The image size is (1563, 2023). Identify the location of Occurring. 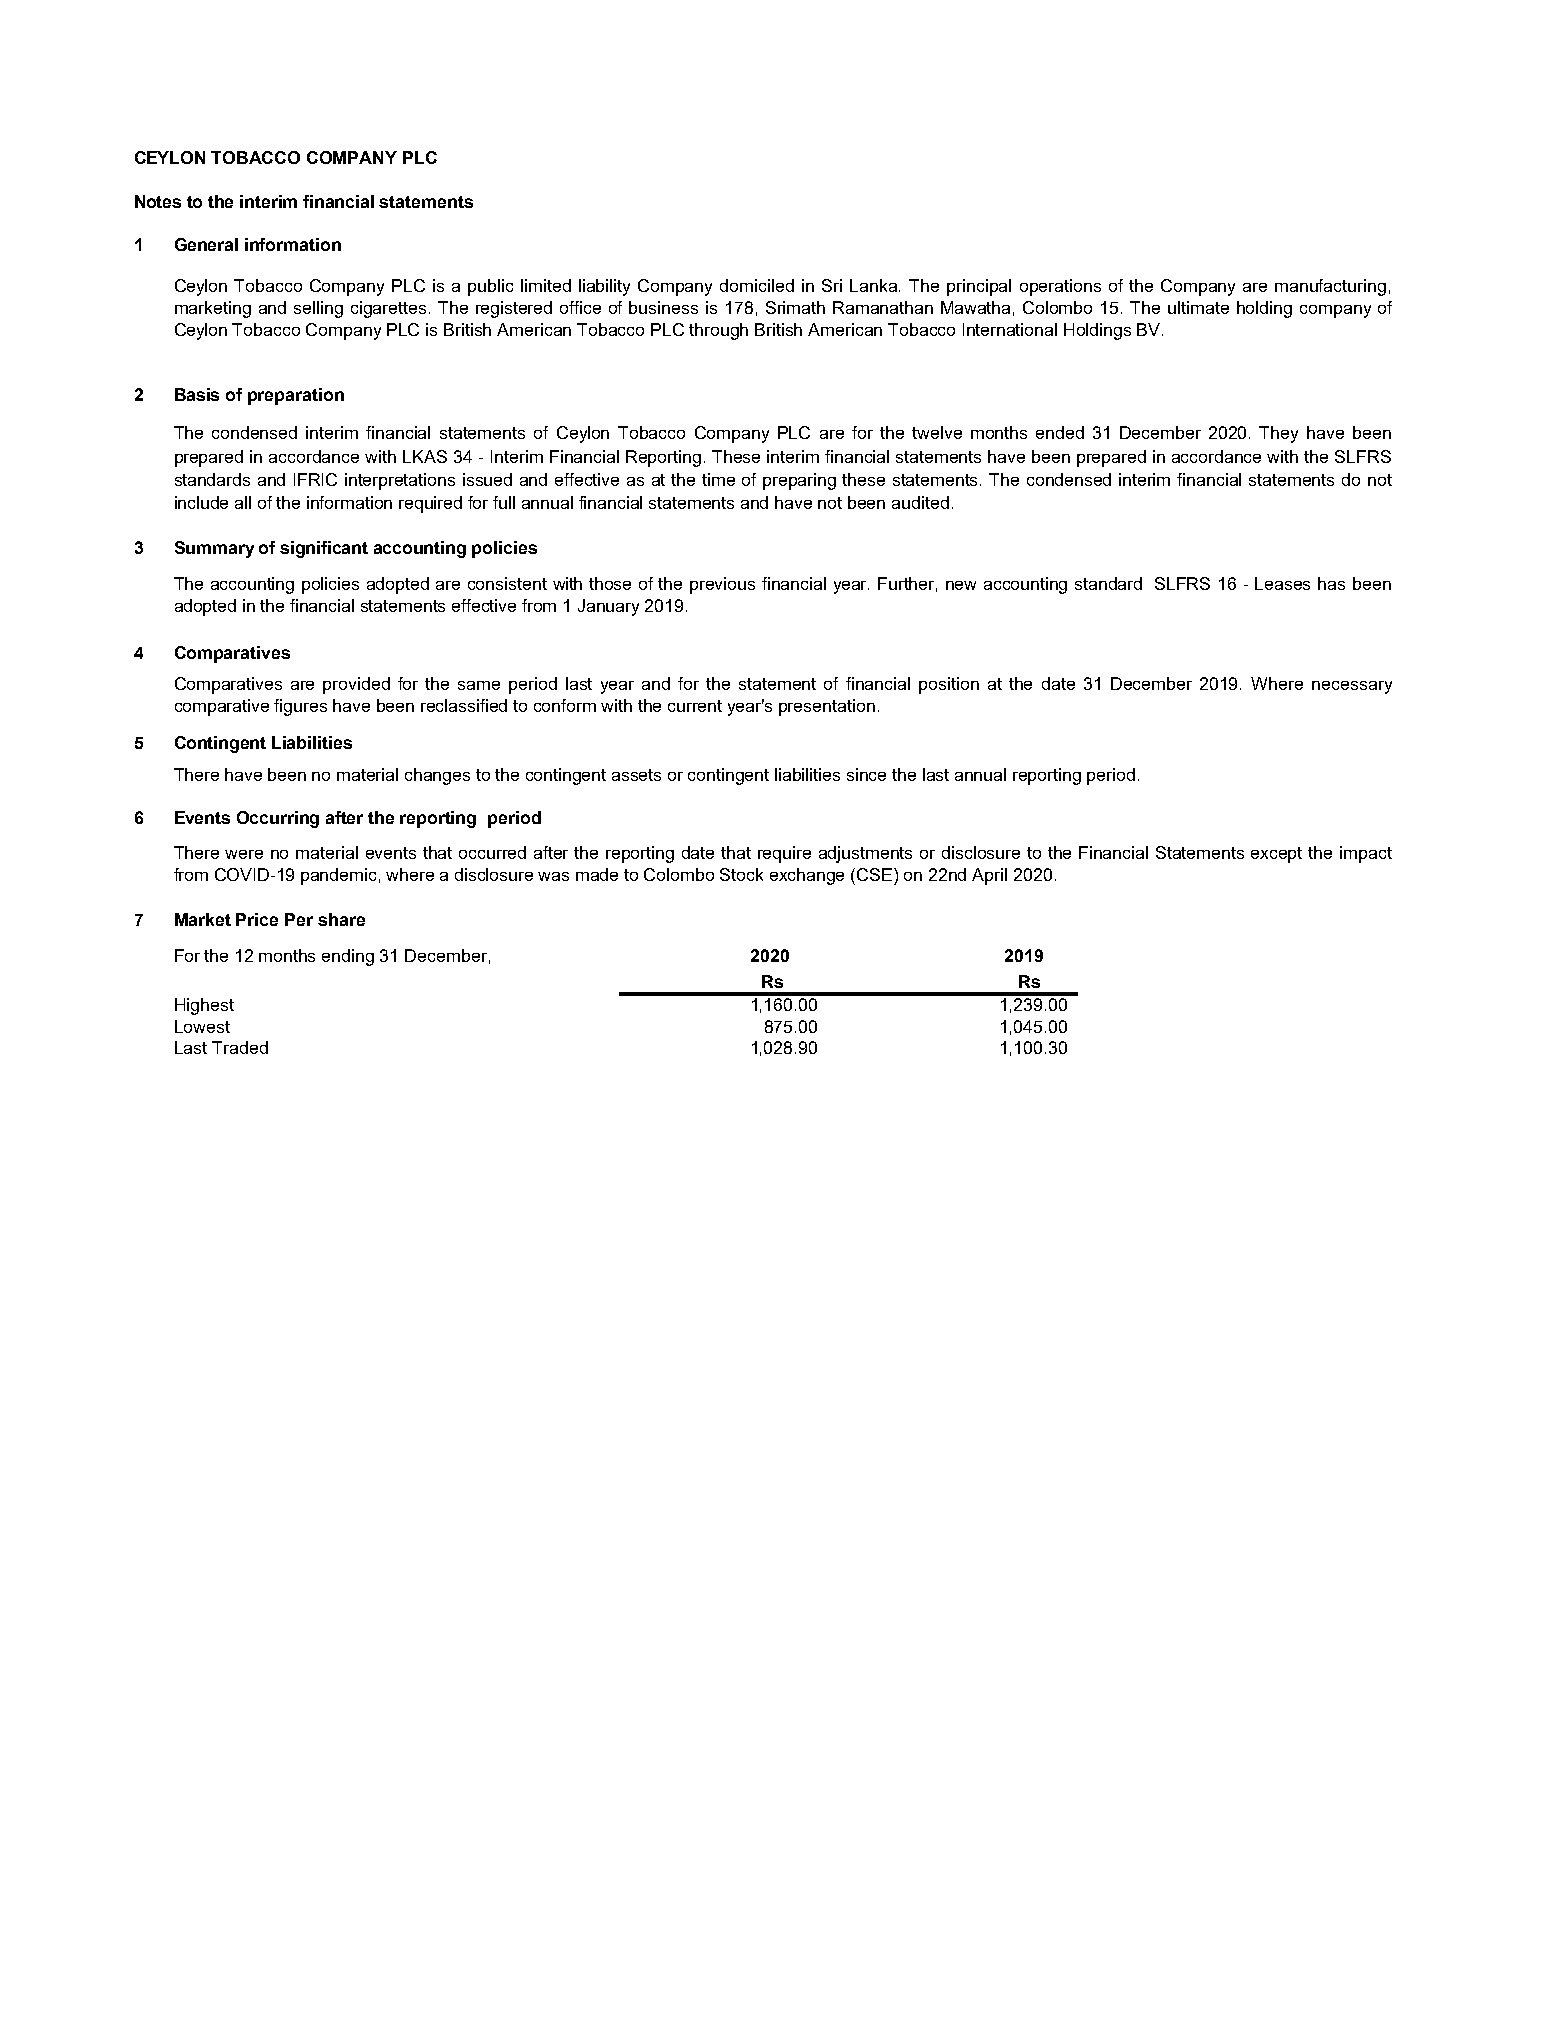
(278, 819).
